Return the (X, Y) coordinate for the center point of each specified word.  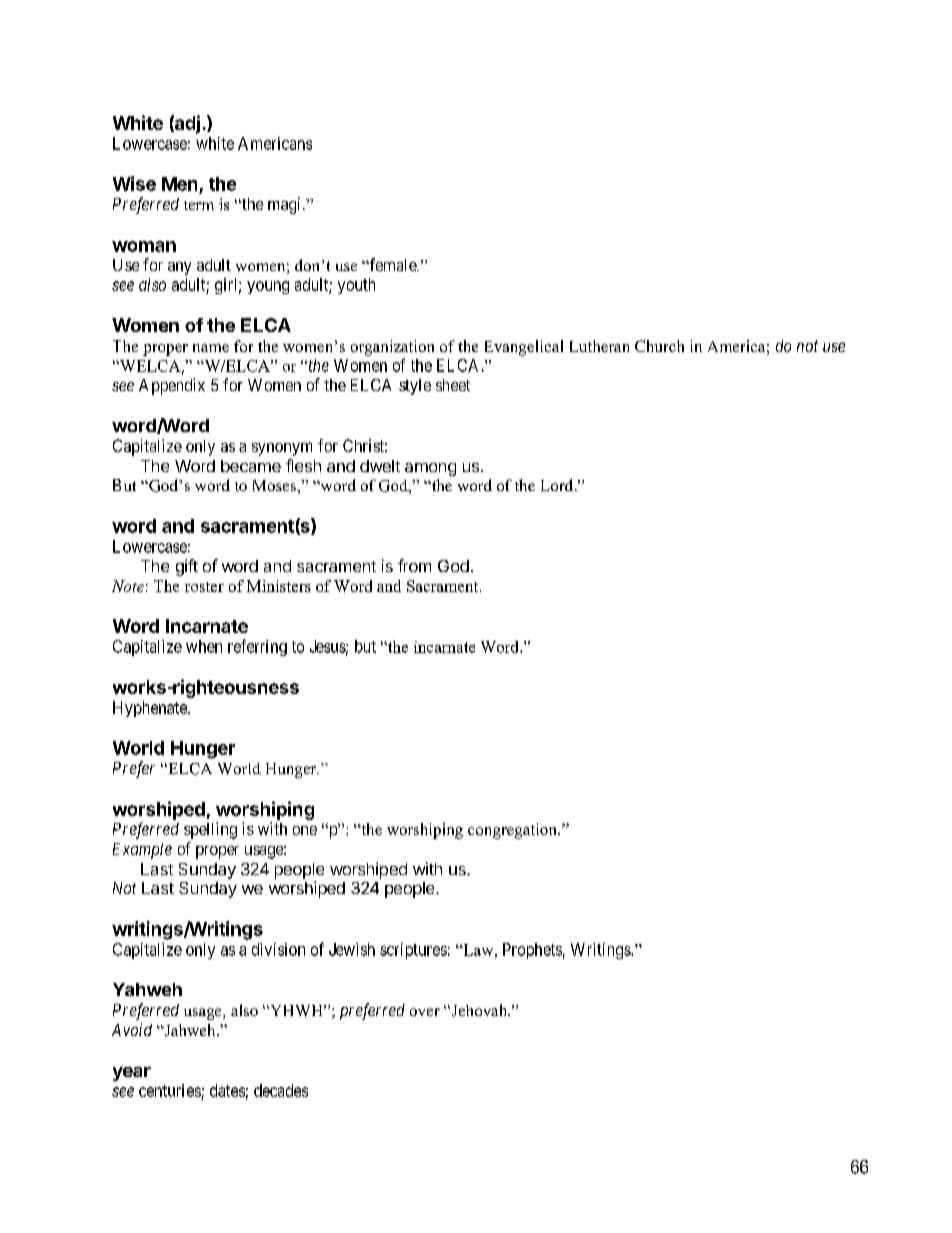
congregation (513, 831)
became (251, 466)
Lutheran (599, 346)
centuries (170, 1090)
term (199, 205)
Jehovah (479, 1010)
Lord (558, 485)
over (425, 1012)
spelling (210, 830)
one (305, 830)
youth (356, 286)
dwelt (380, 466)
